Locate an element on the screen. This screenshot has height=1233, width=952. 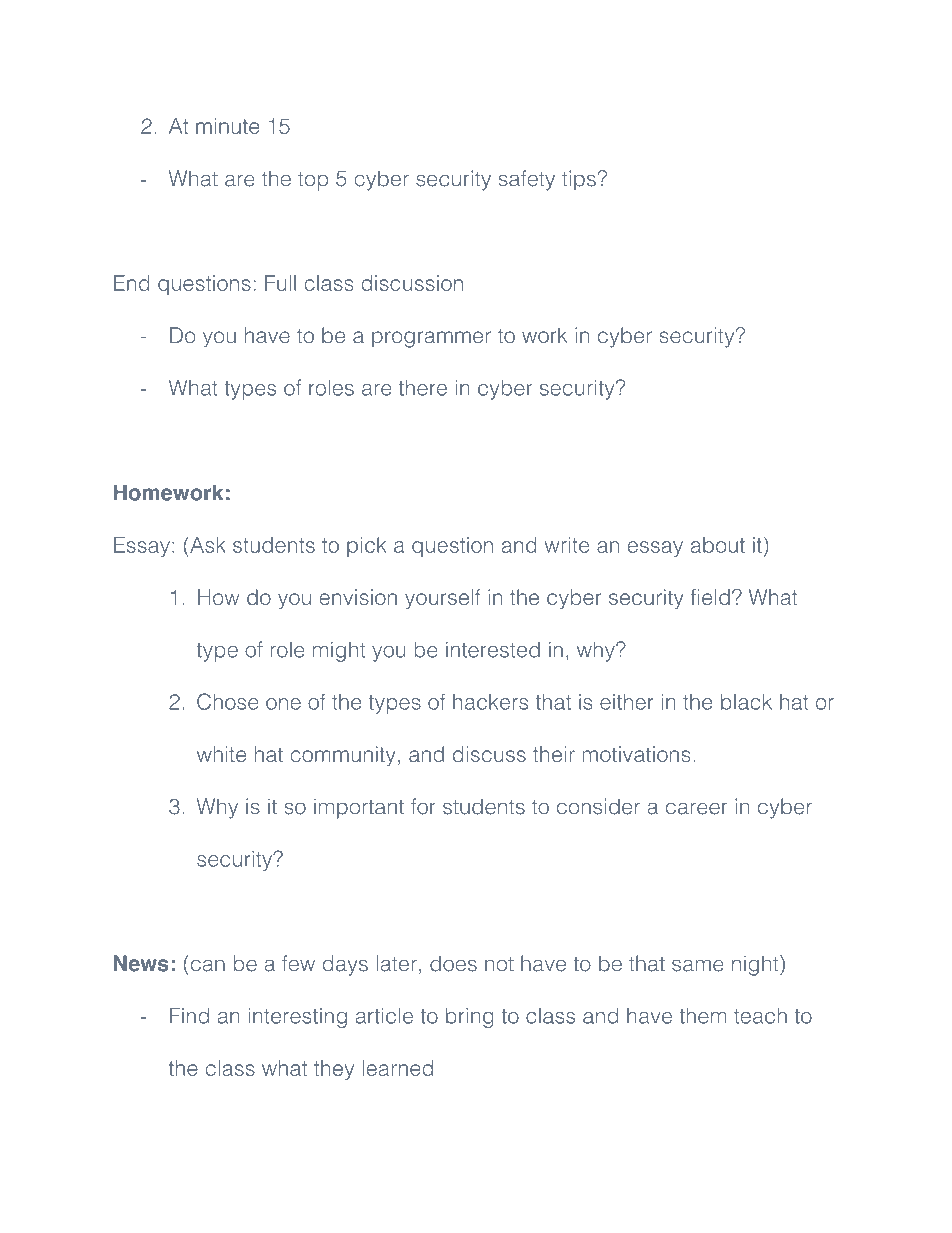
safety is located at coordinates (527, 180).
